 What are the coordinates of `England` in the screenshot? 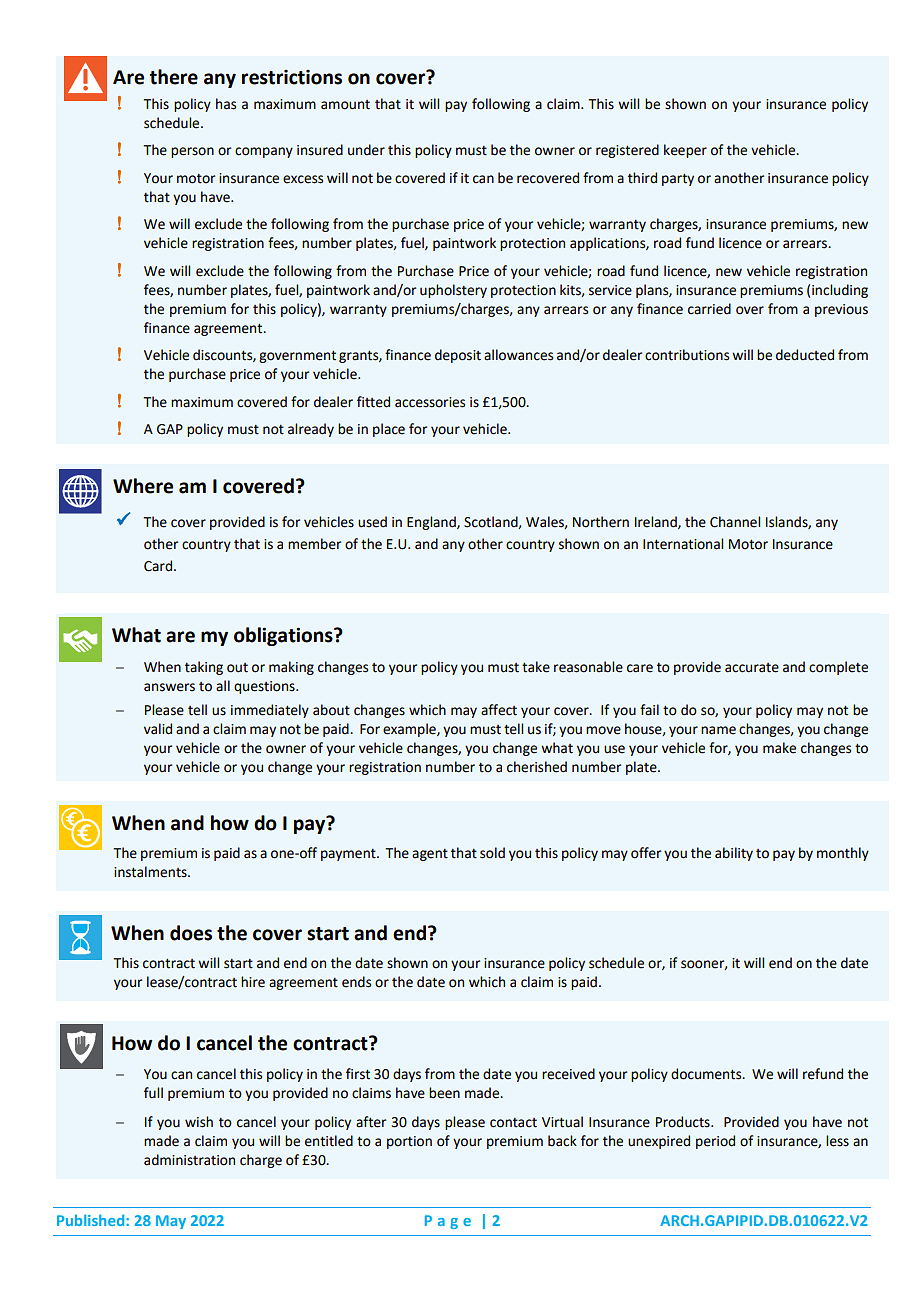 It's located at (432, 523).
